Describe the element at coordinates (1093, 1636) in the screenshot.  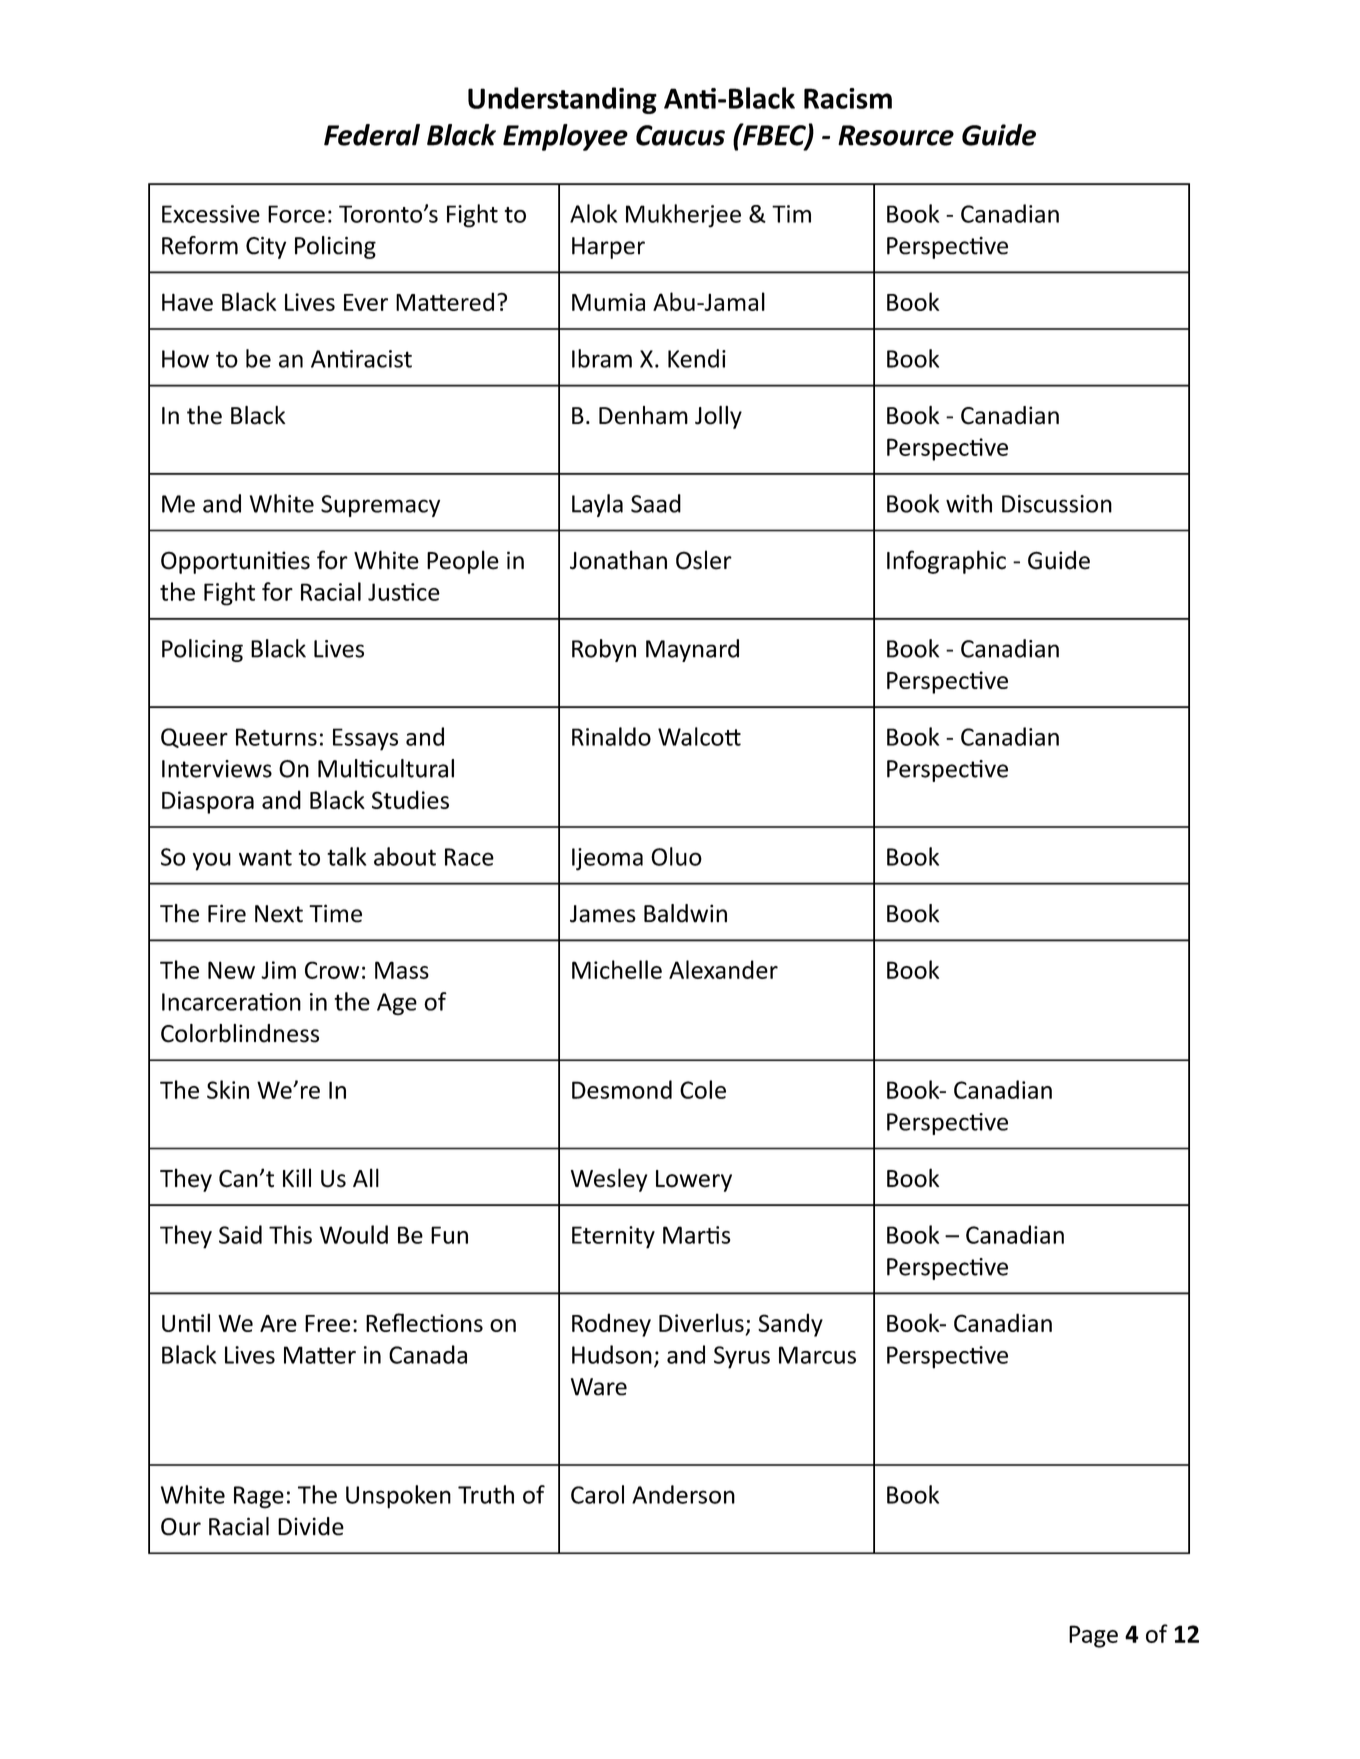
I see `Page` at that location.
